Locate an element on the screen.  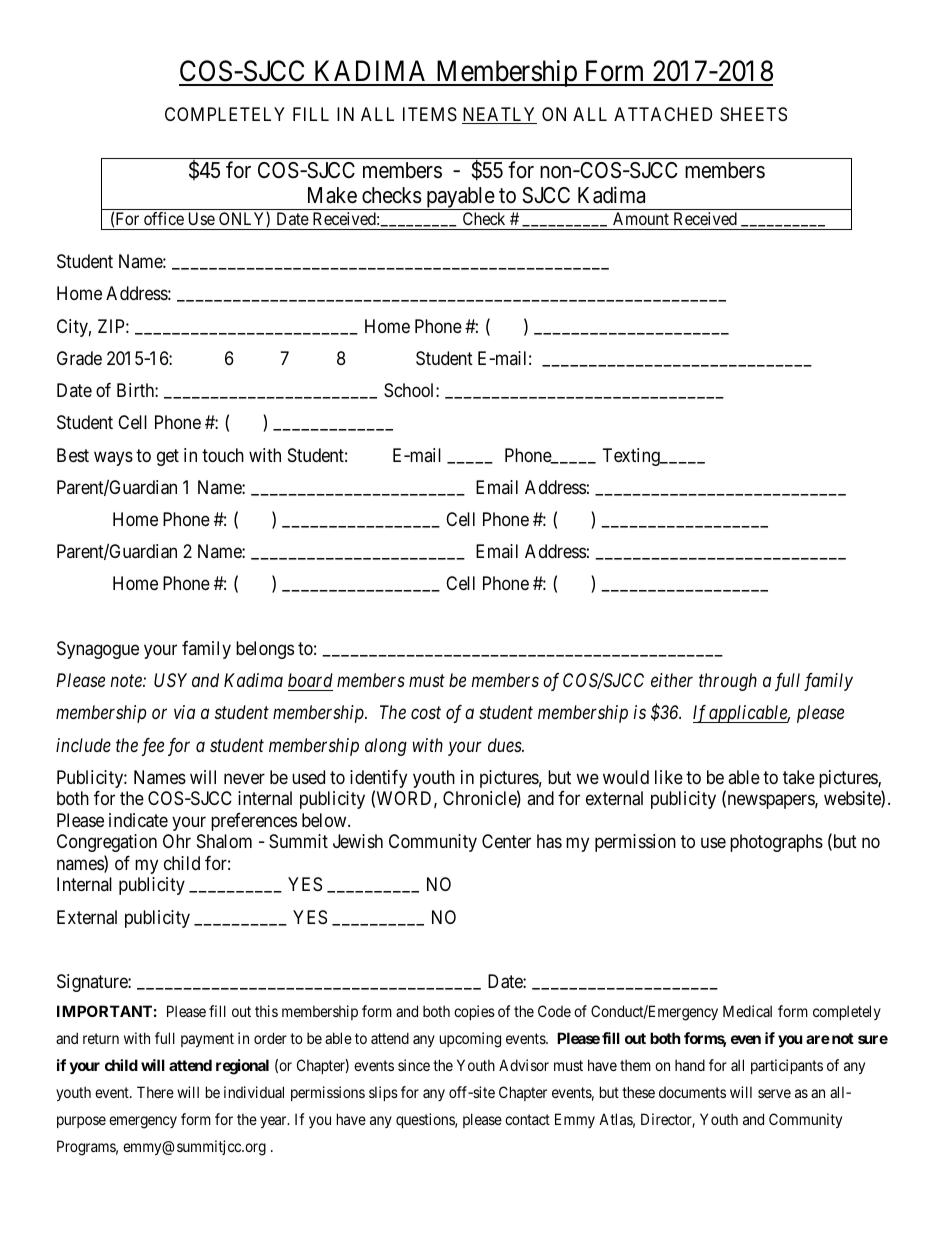
Make is located at coordinates (332, 195).
